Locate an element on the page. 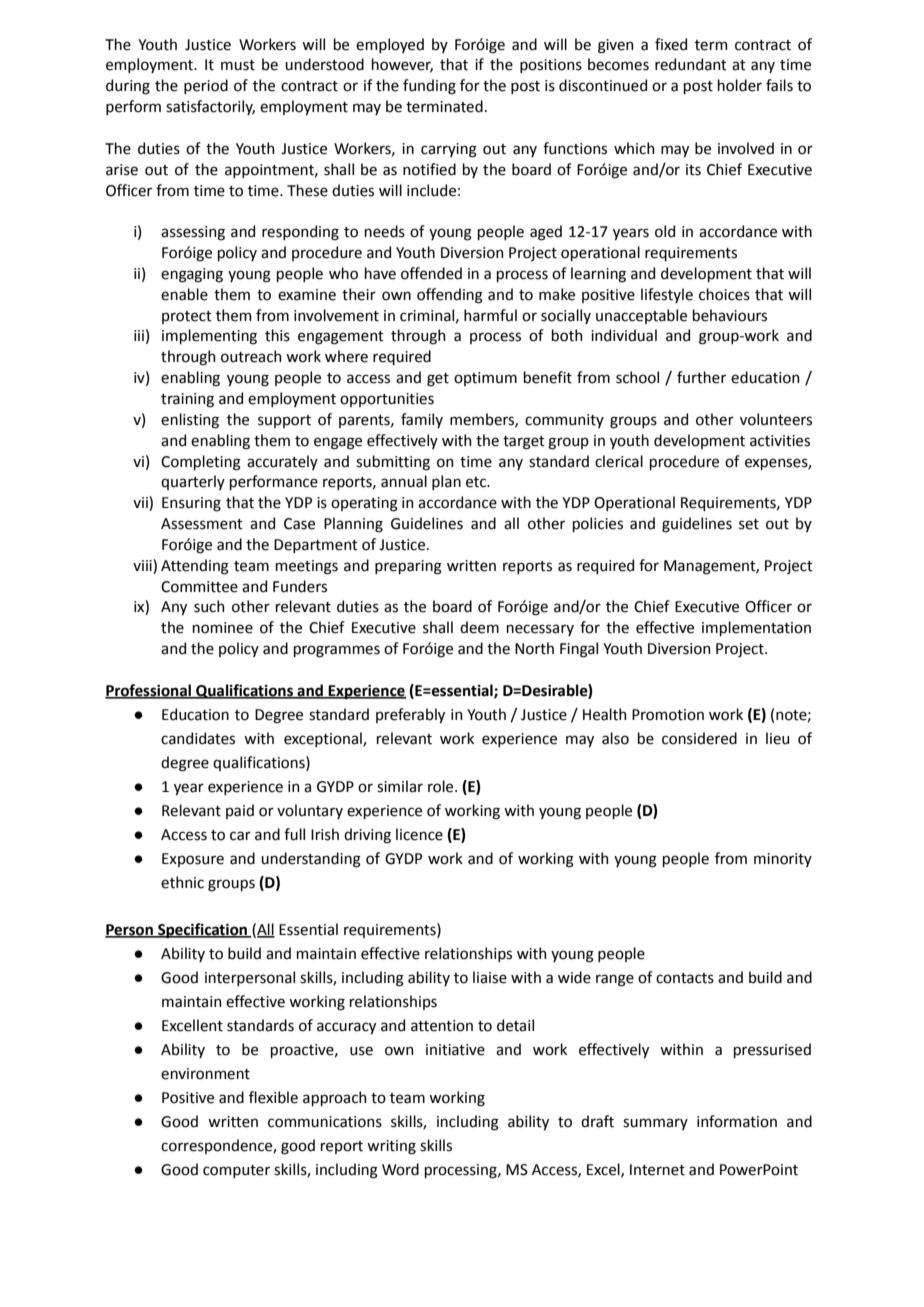 Image resolution: width=924 pixels, height=1307 pixels. writing is located at coordinates (391, 1147).
